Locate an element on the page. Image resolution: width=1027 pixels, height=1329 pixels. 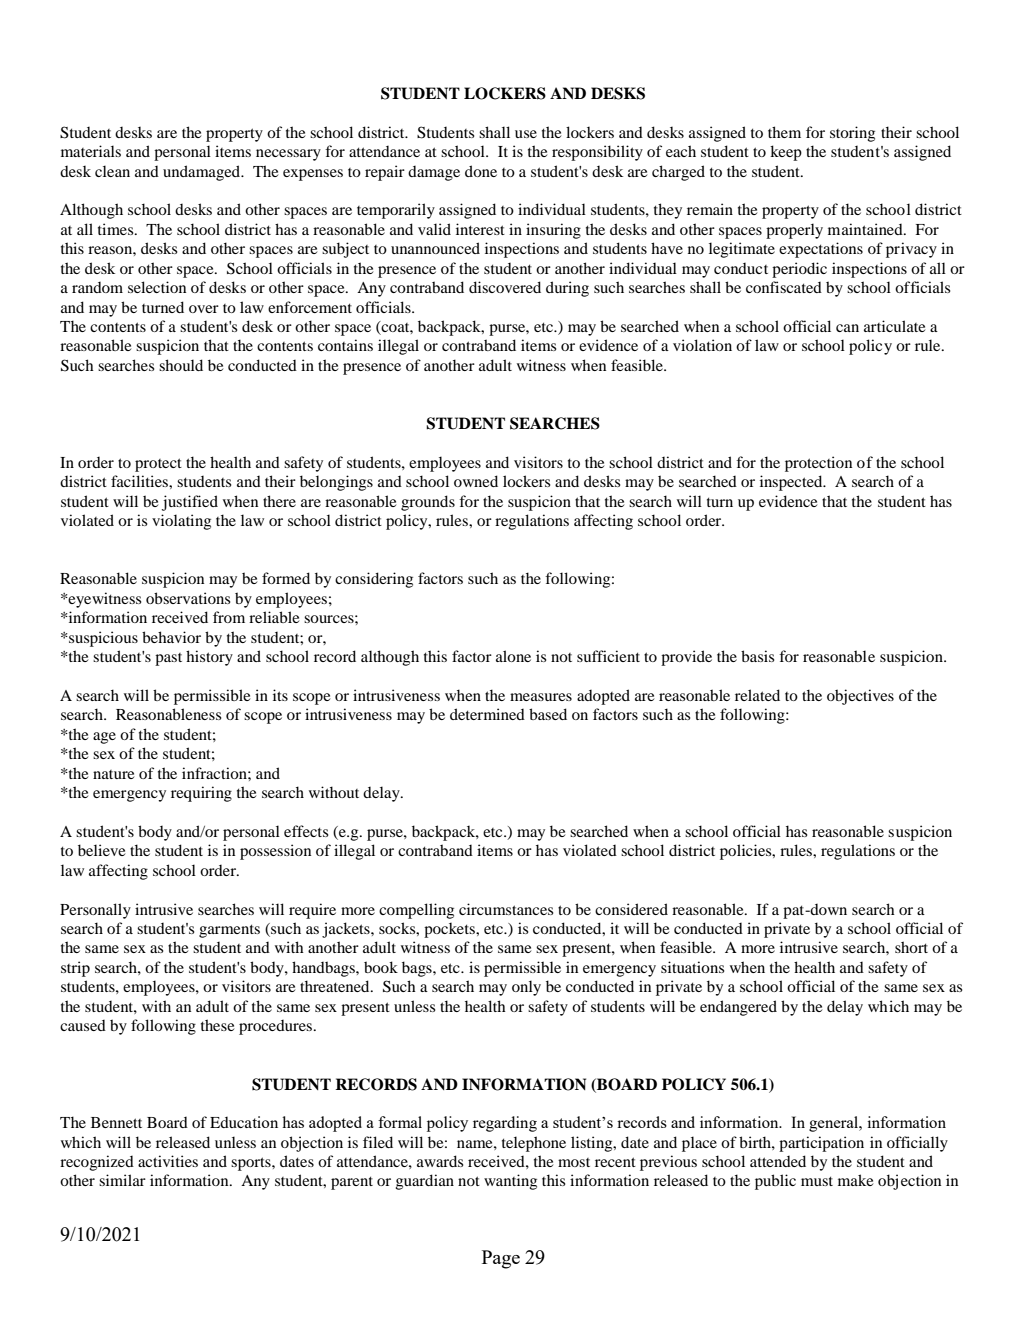
Page is located at coordinates (501, 1259).
